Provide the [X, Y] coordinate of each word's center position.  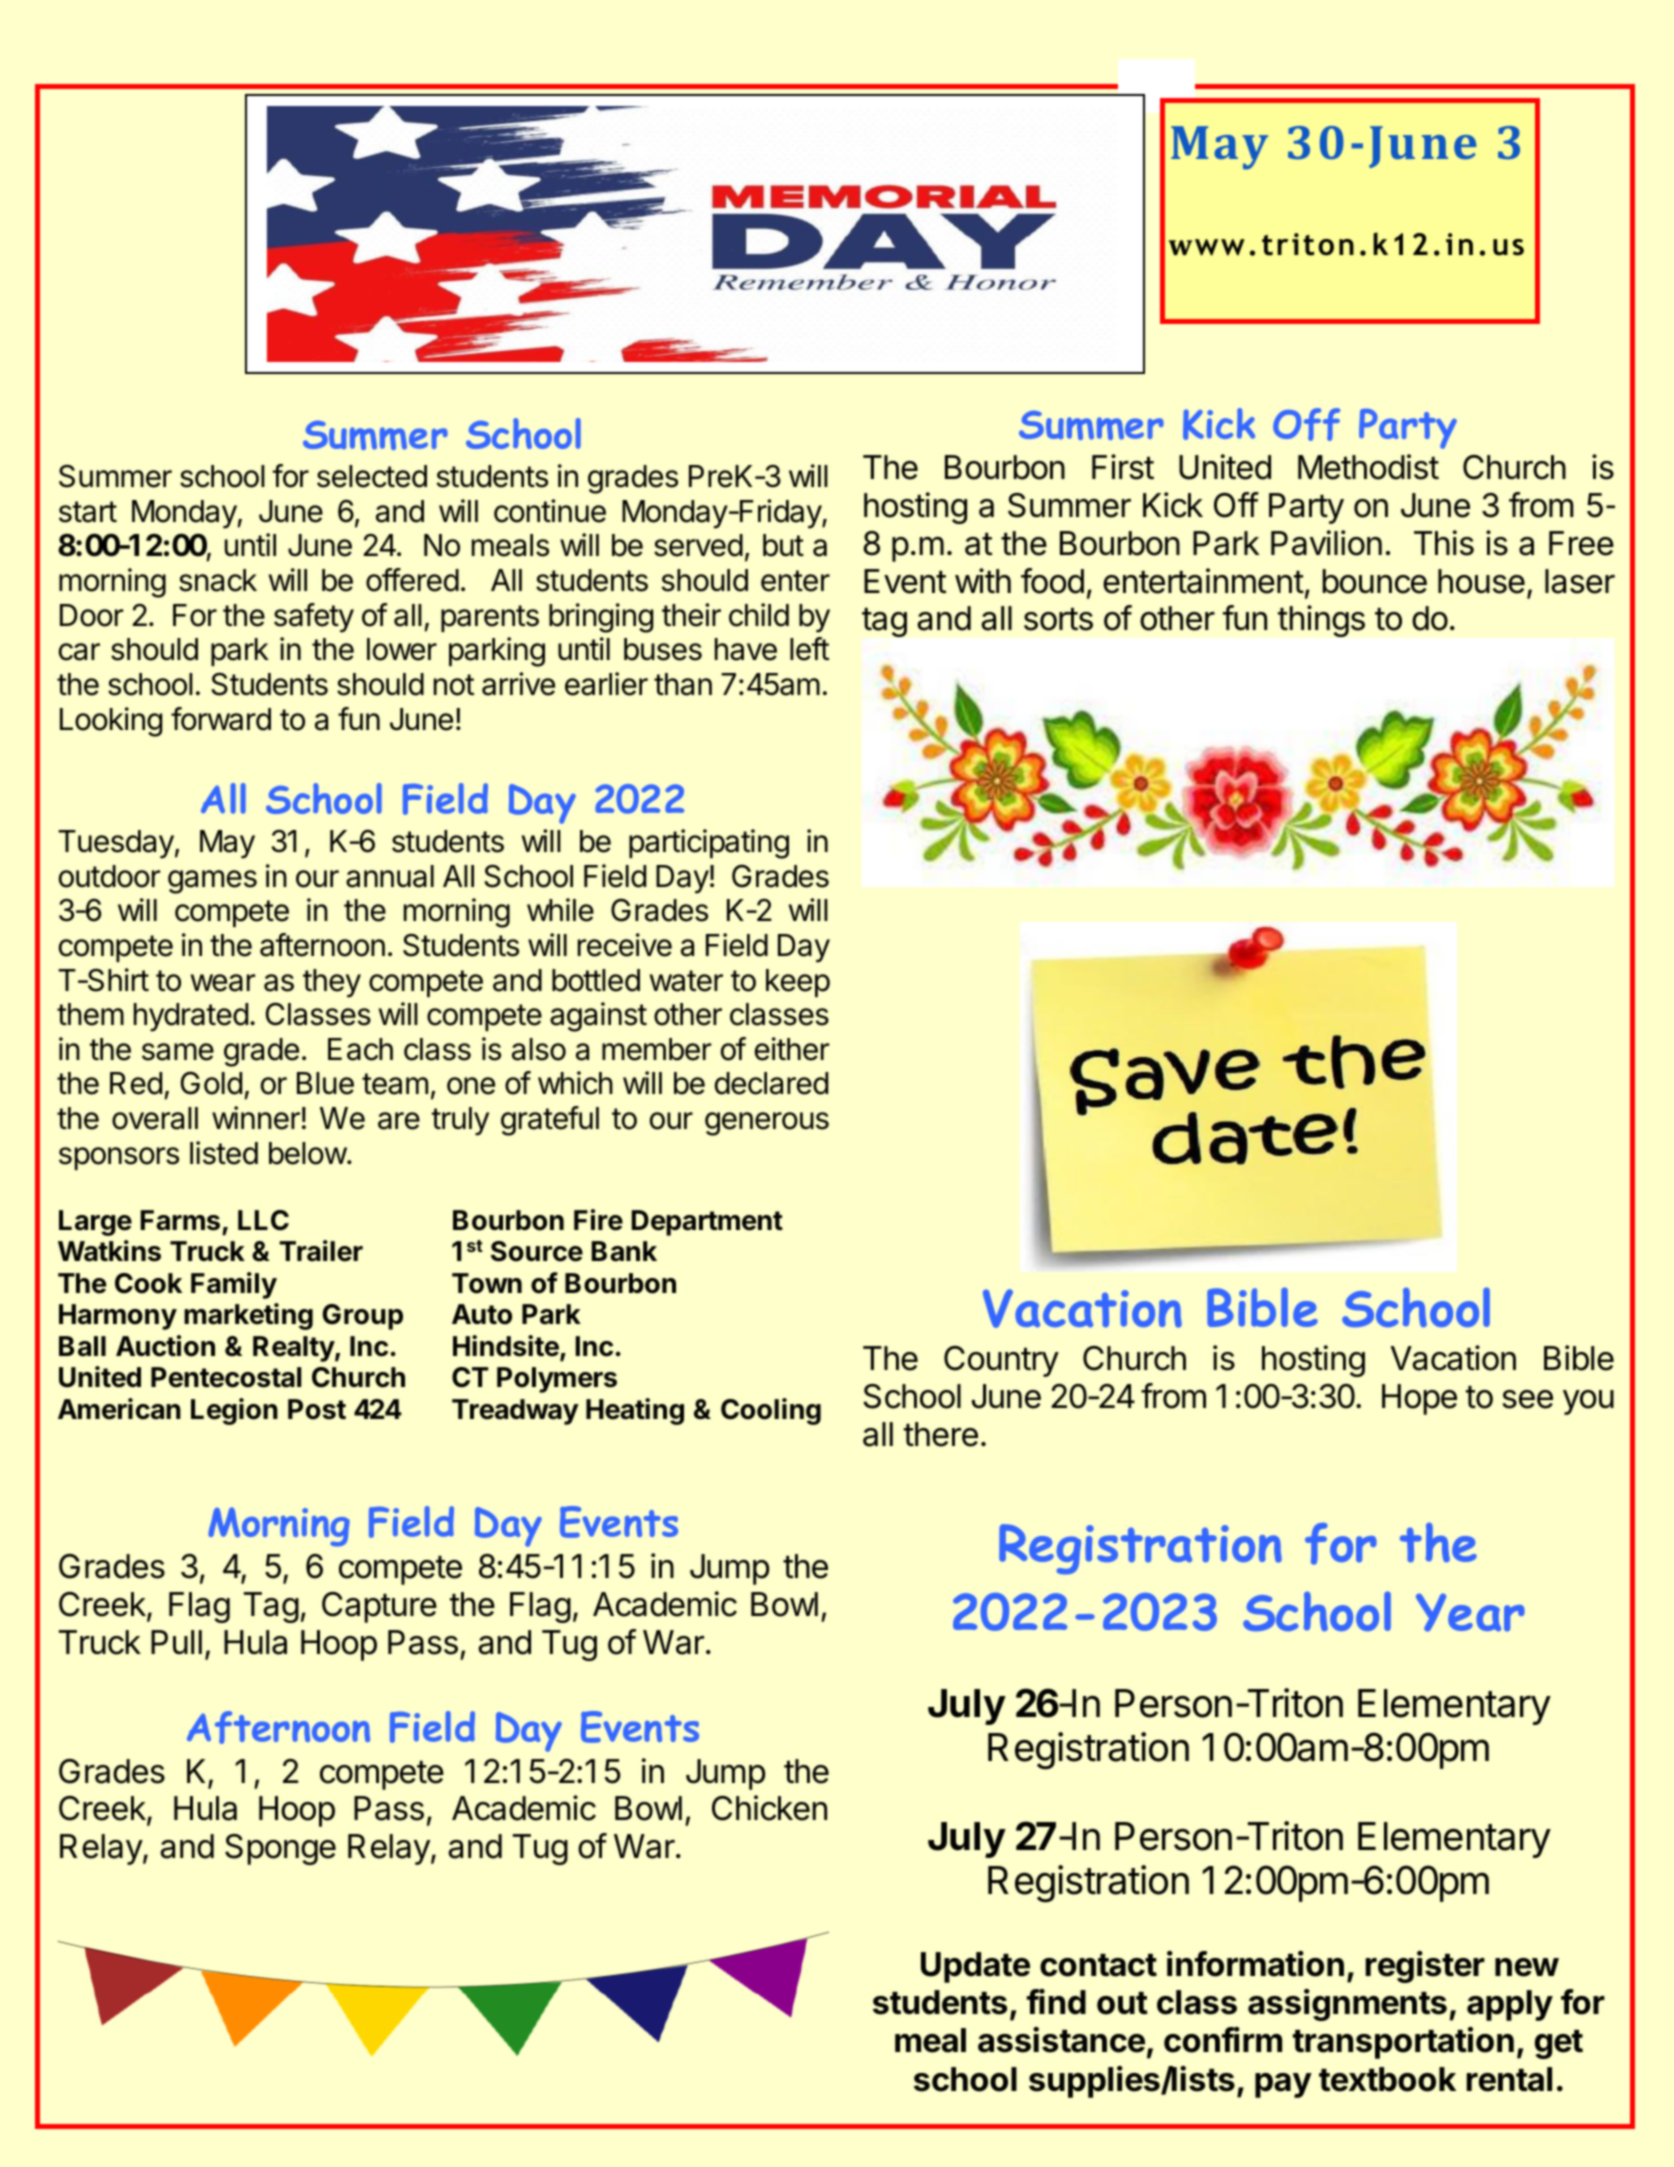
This [1444, 543]
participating [709, 844]
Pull [176, 1642]
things [1321, 621]
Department [707, 1223]
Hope [1419, 1399]
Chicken [769, 1808]
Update [975, 1967]
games [212, 882]
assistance [1061, 2040]
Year [1470, 1612]
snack [218, 580]
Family [234, 1285]
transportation [1403, 2043]
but [783, 545]
